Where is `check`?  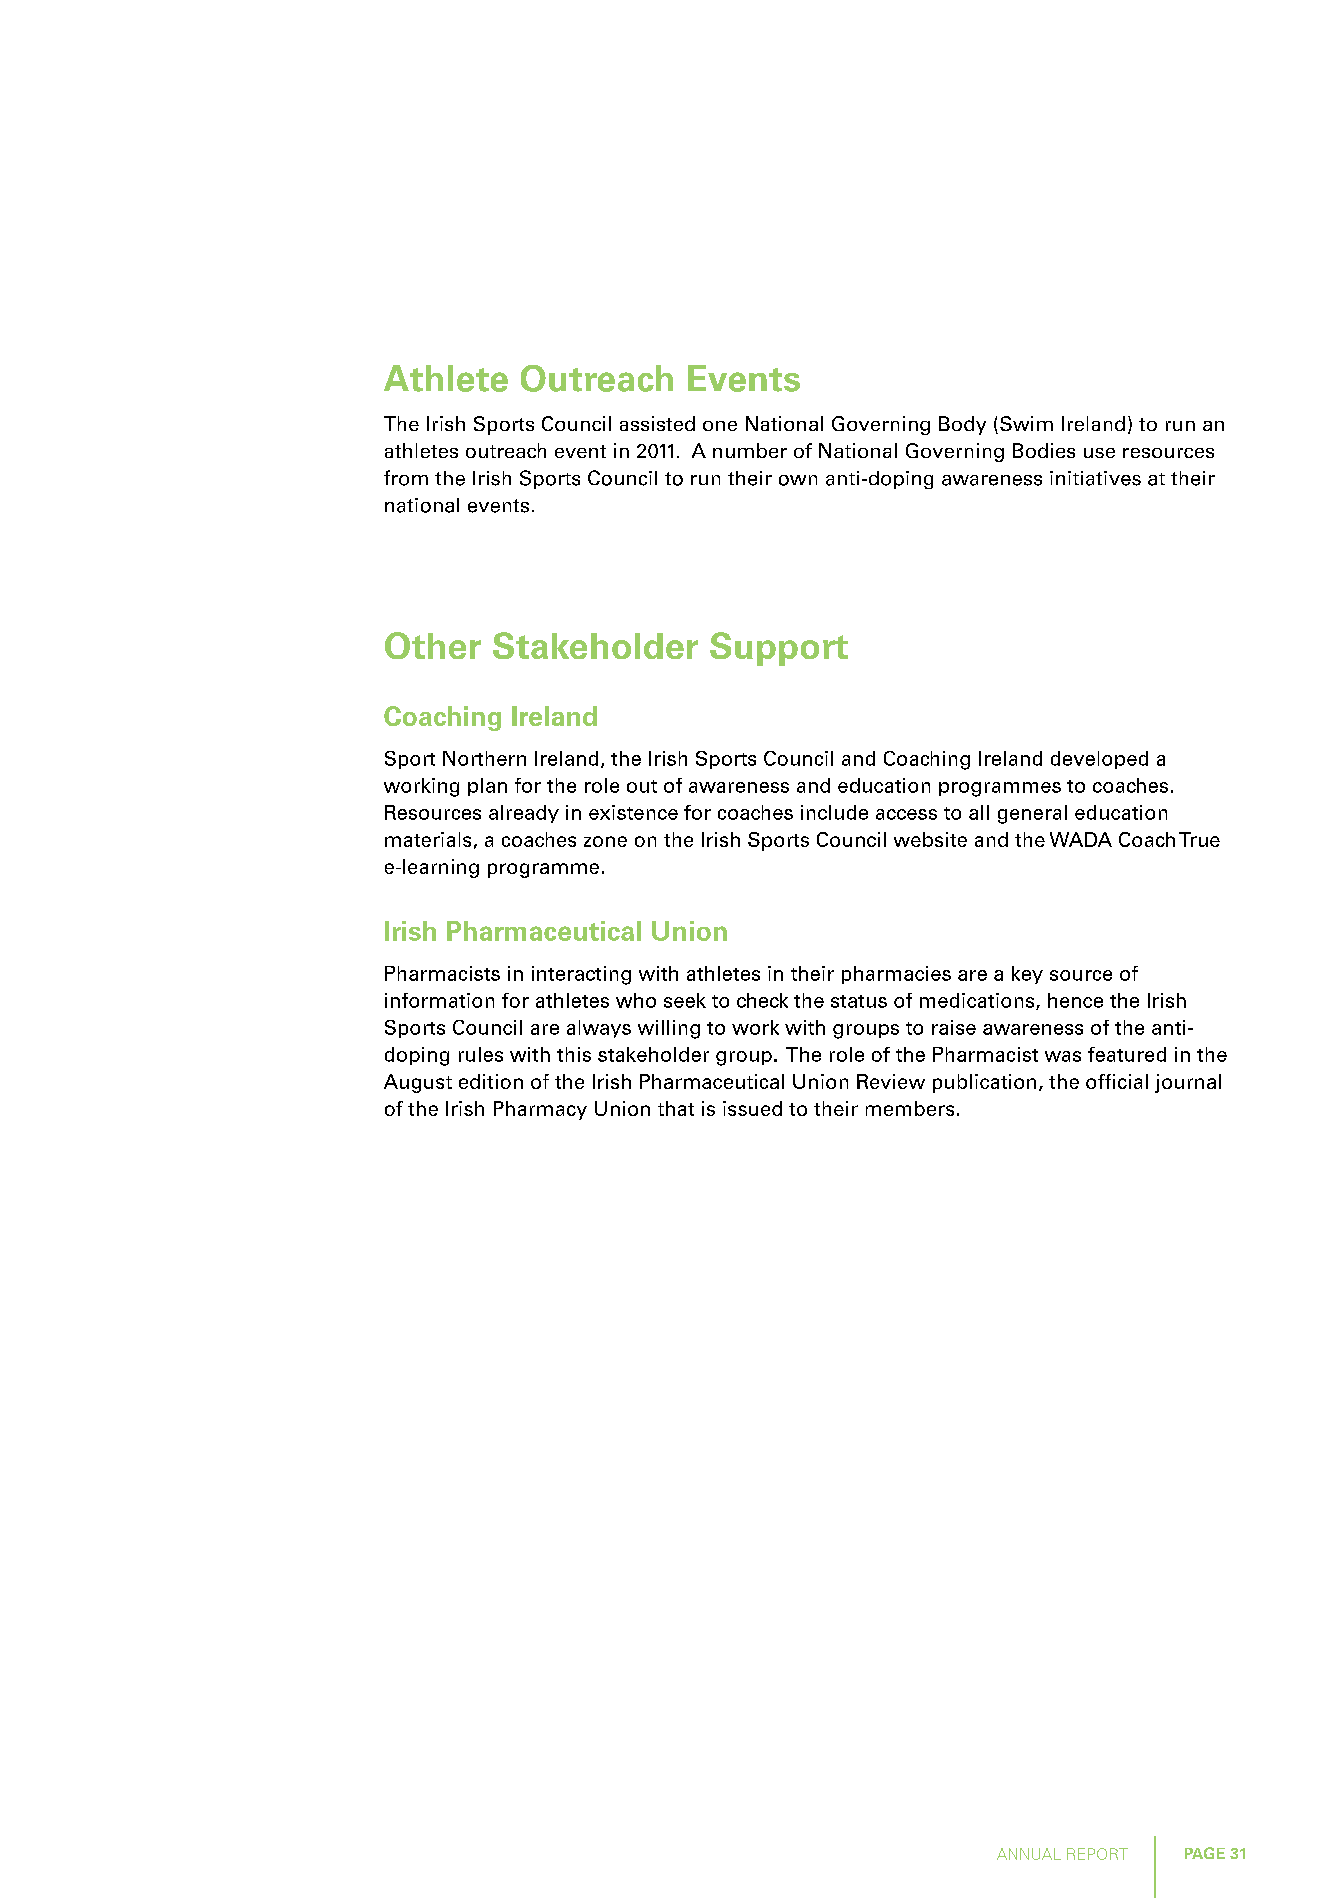
check is located at coordinates (762, 1000).
